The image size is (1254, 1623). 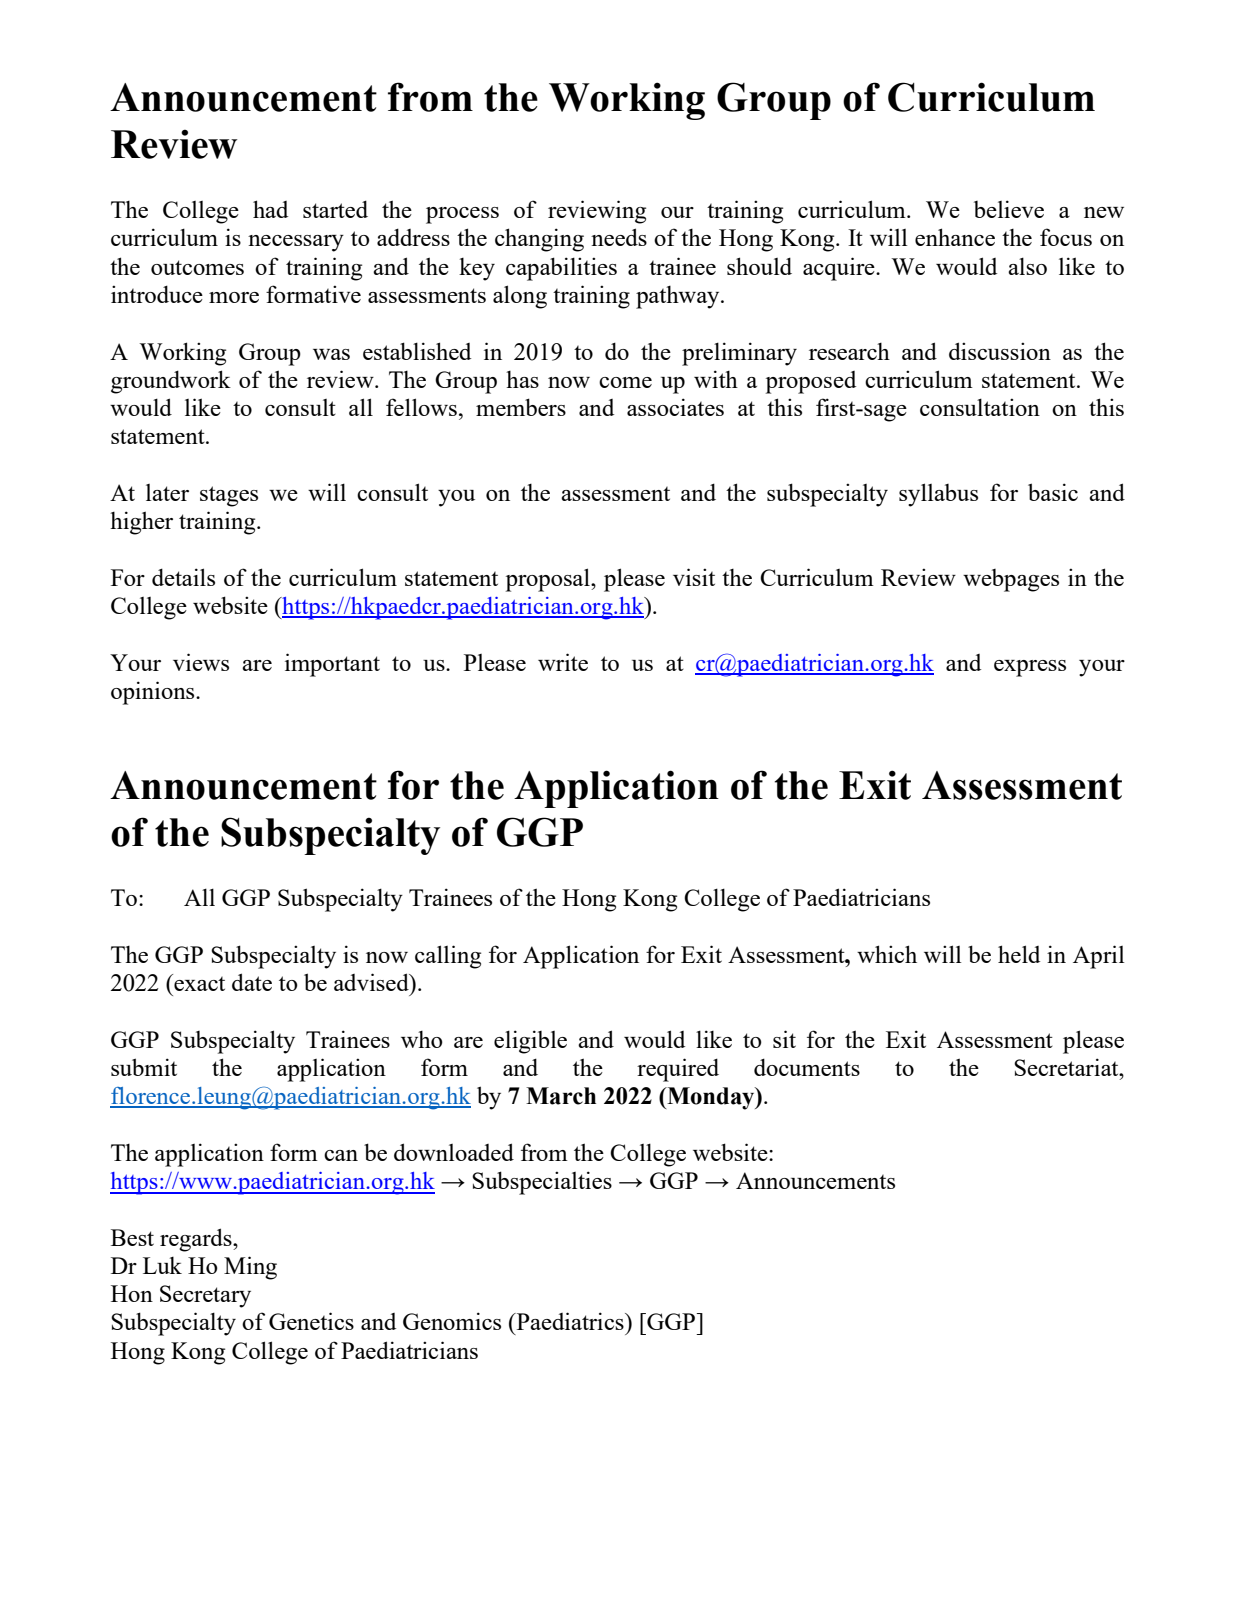 What do you see at coordinates (619, 237) in the page?
I see `needs` at bounding box center [619, 237].
